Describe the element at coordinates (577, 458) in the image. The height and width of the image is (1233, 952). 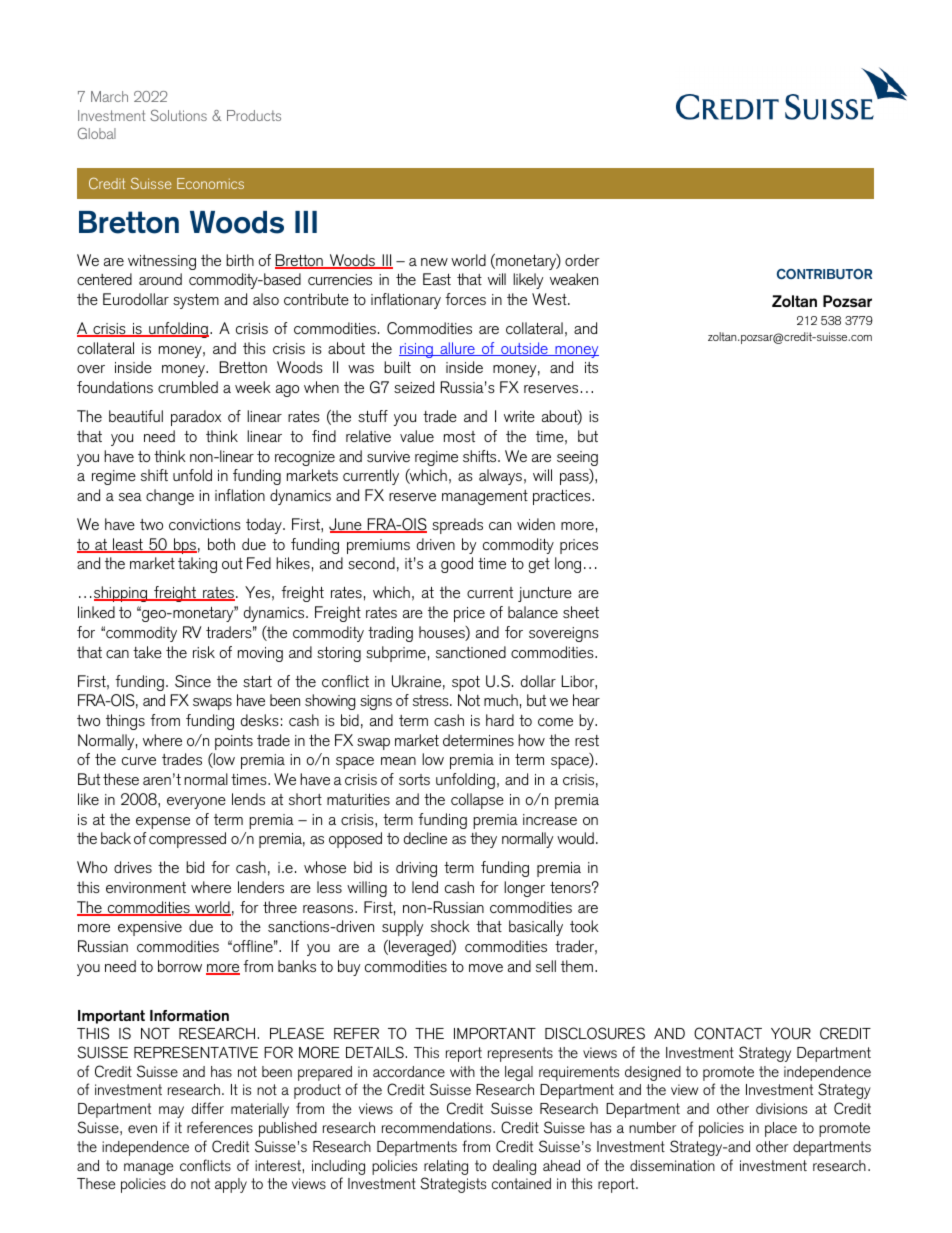
I see `seeing` at that location.
